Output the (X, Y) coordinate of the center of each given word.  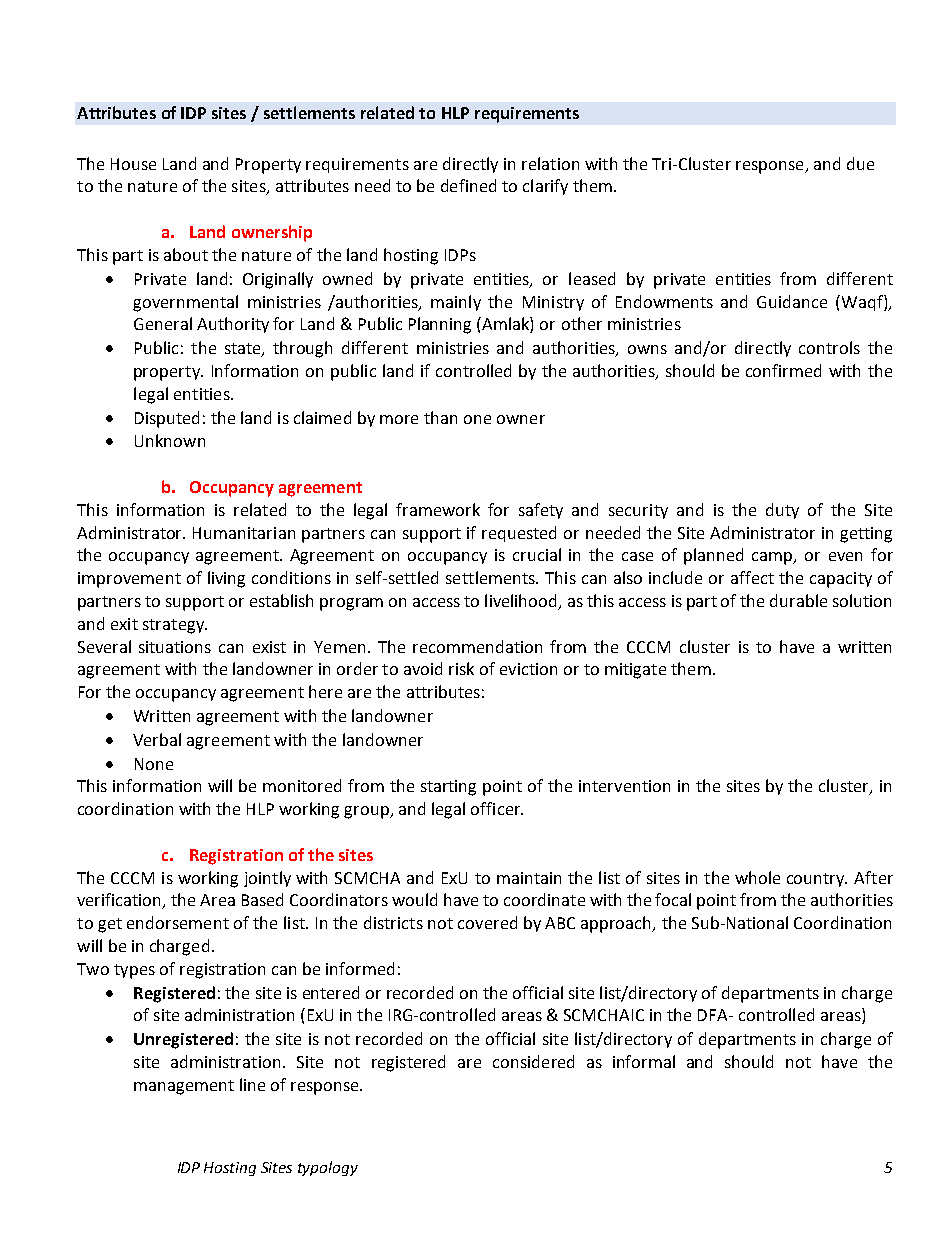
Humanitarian (244, 533)
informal (644, 1061)
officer (497, 808)
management (184, 1087)
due (860, 163)
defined (468, 185)
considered (533, 1061)
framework (438, 509)
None (154, 764)
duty (782, 511)
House (133, 164)
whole (757, 877)
